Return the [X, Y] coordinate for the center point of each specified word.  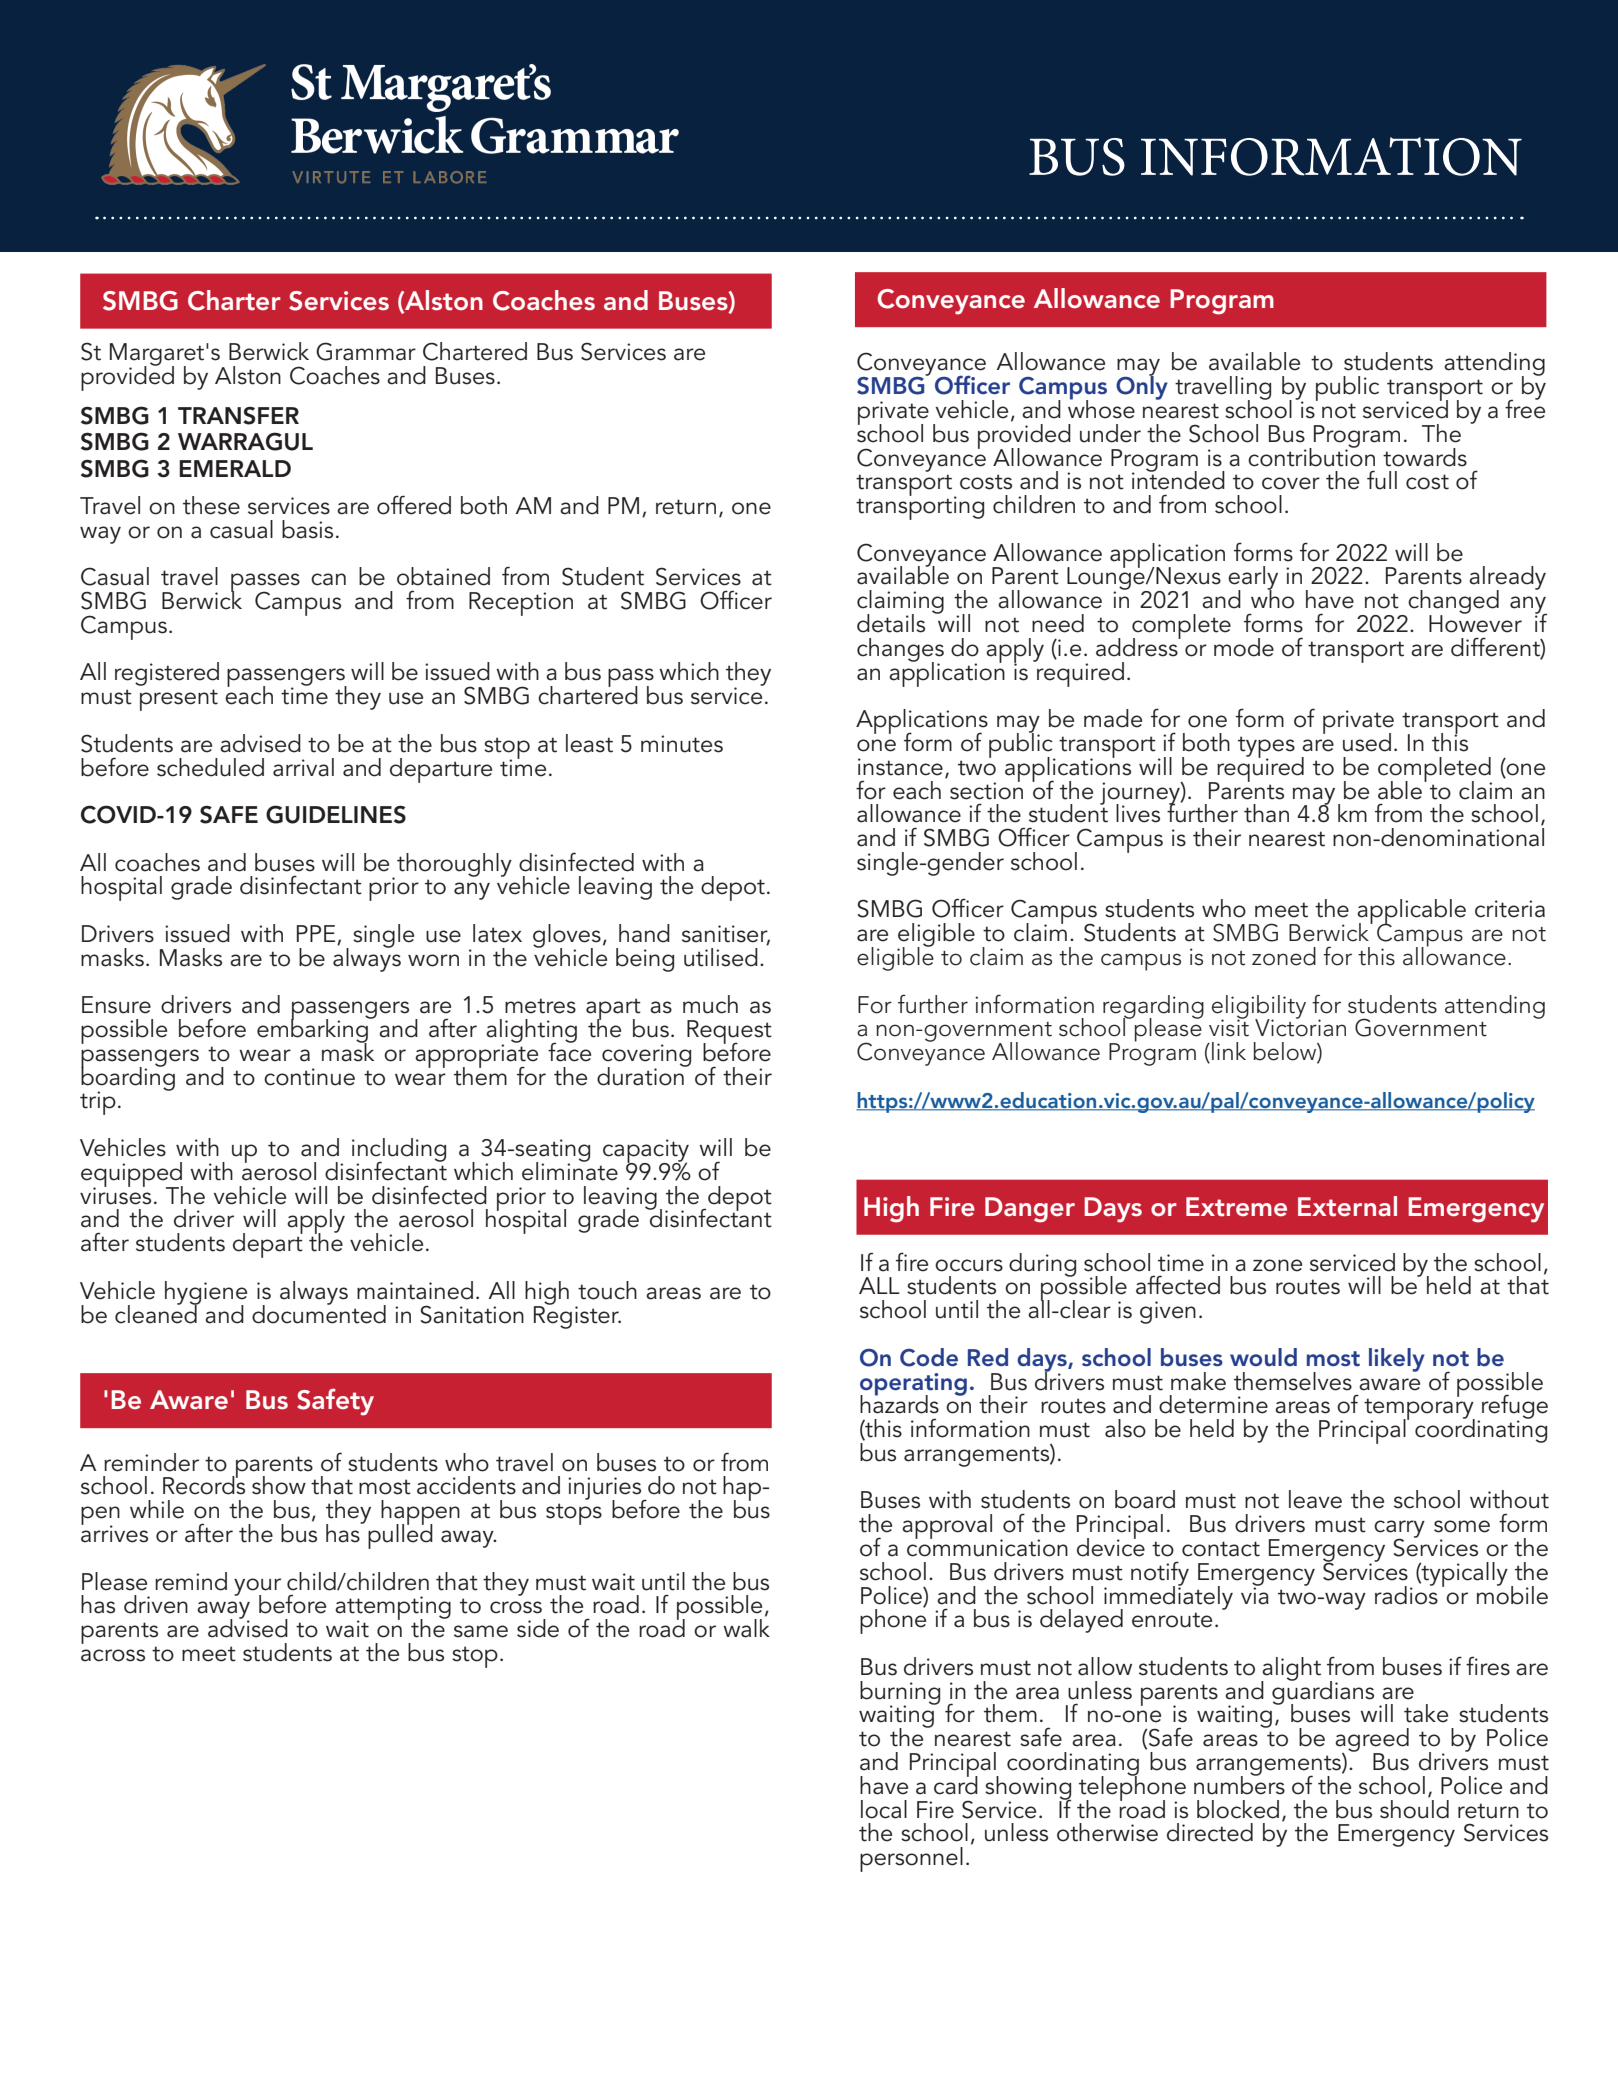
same [481, 1631]
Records [204, 1484]
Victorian [1300, 1027]
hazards [899, 1403]
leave [1315, 1499]
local [884, 1809]
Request [729, 1033]
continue [309, 1077]
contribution [1311, 456]
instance [900, 767]
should [1414, 1808]
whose [1101, 408]
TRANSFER [238, 415]
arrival [303, 767]
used [1367, 742]
